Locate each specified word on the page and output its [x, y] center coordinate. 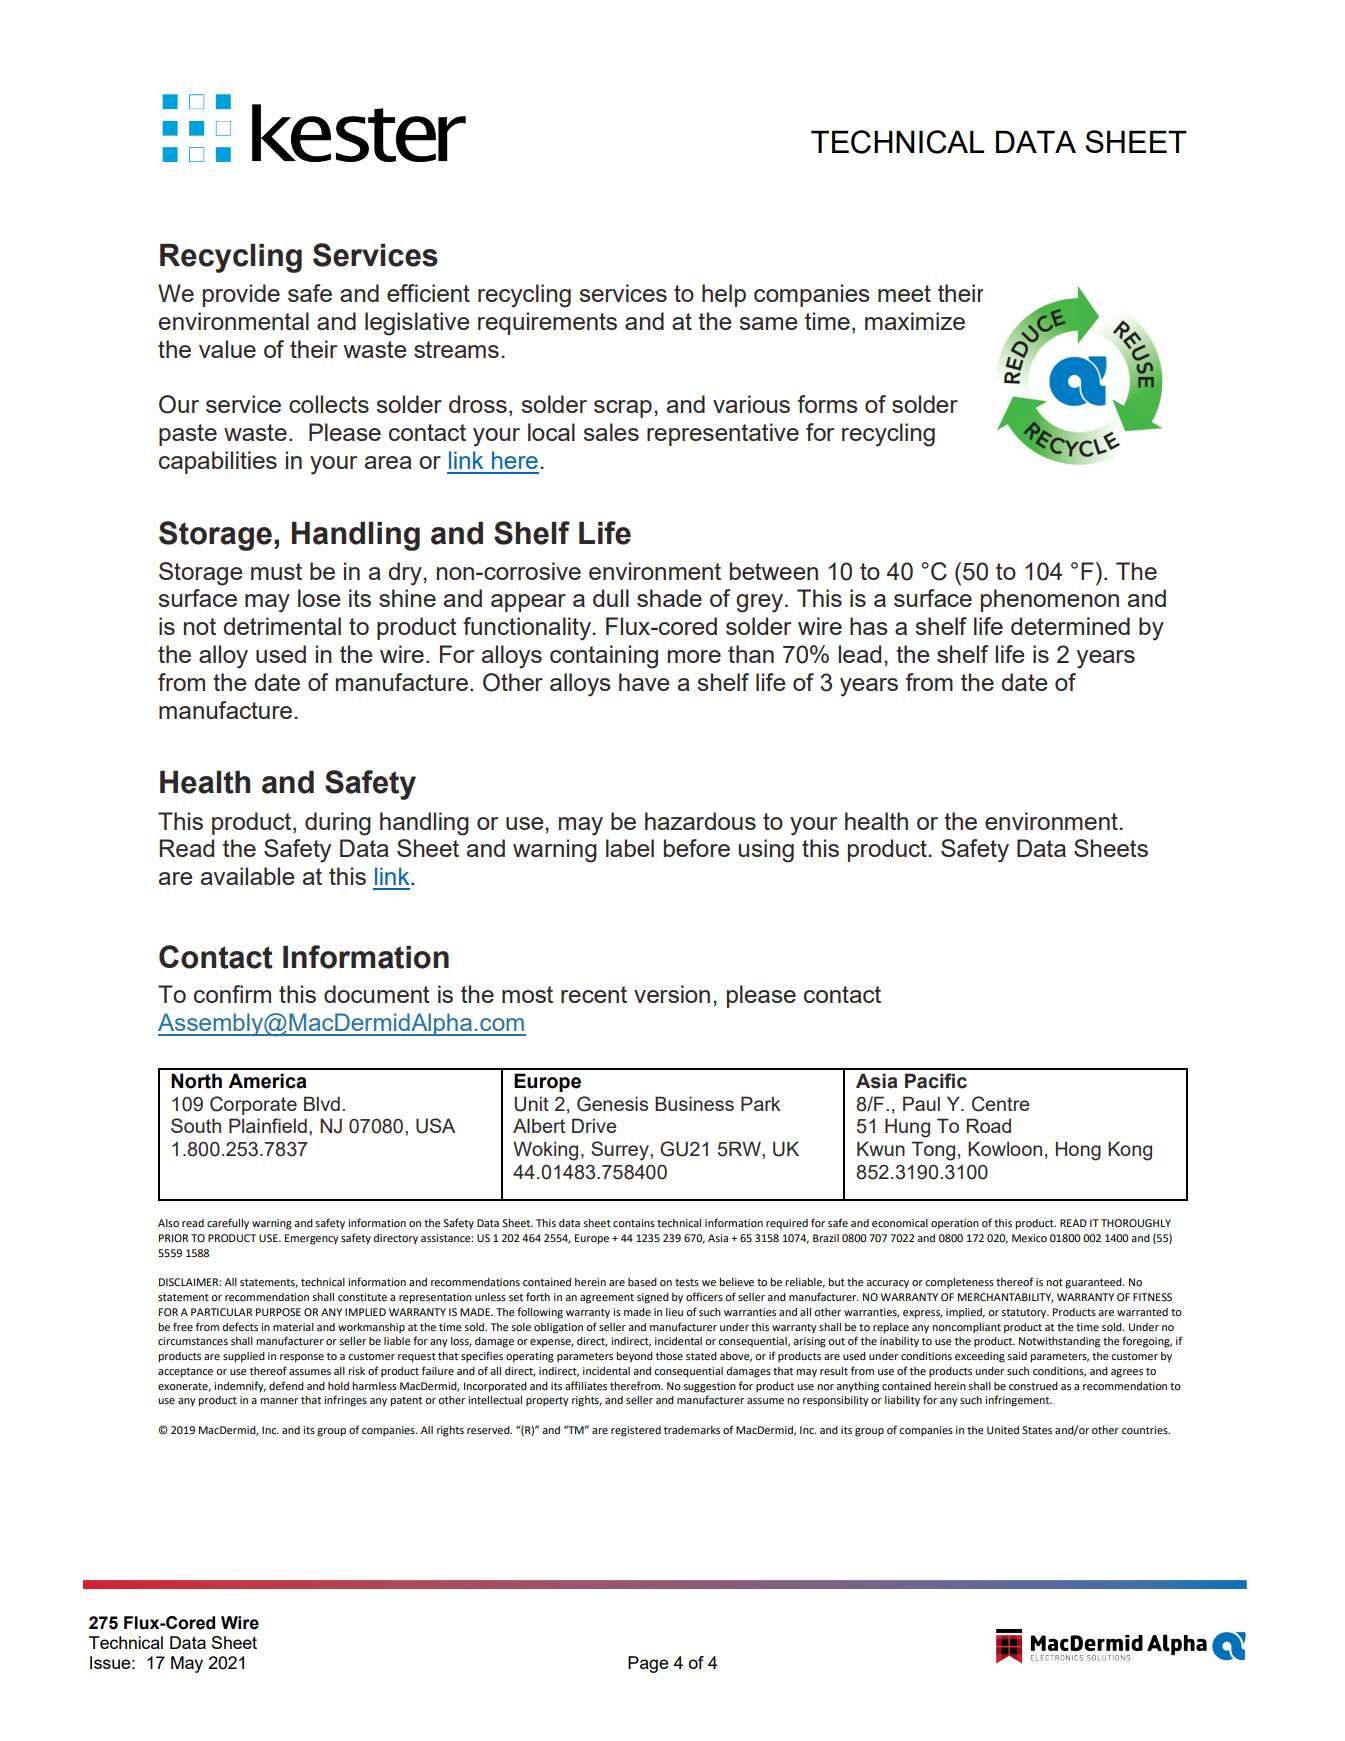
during [338, 824]
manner [279, 1401]
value [227, 349]
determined [1070, 626]
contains [634, 1223]
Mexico [1029, 1238]
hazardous [700, 821]
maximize [915, 321]
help [724, 295]
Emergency [312, 1239]
